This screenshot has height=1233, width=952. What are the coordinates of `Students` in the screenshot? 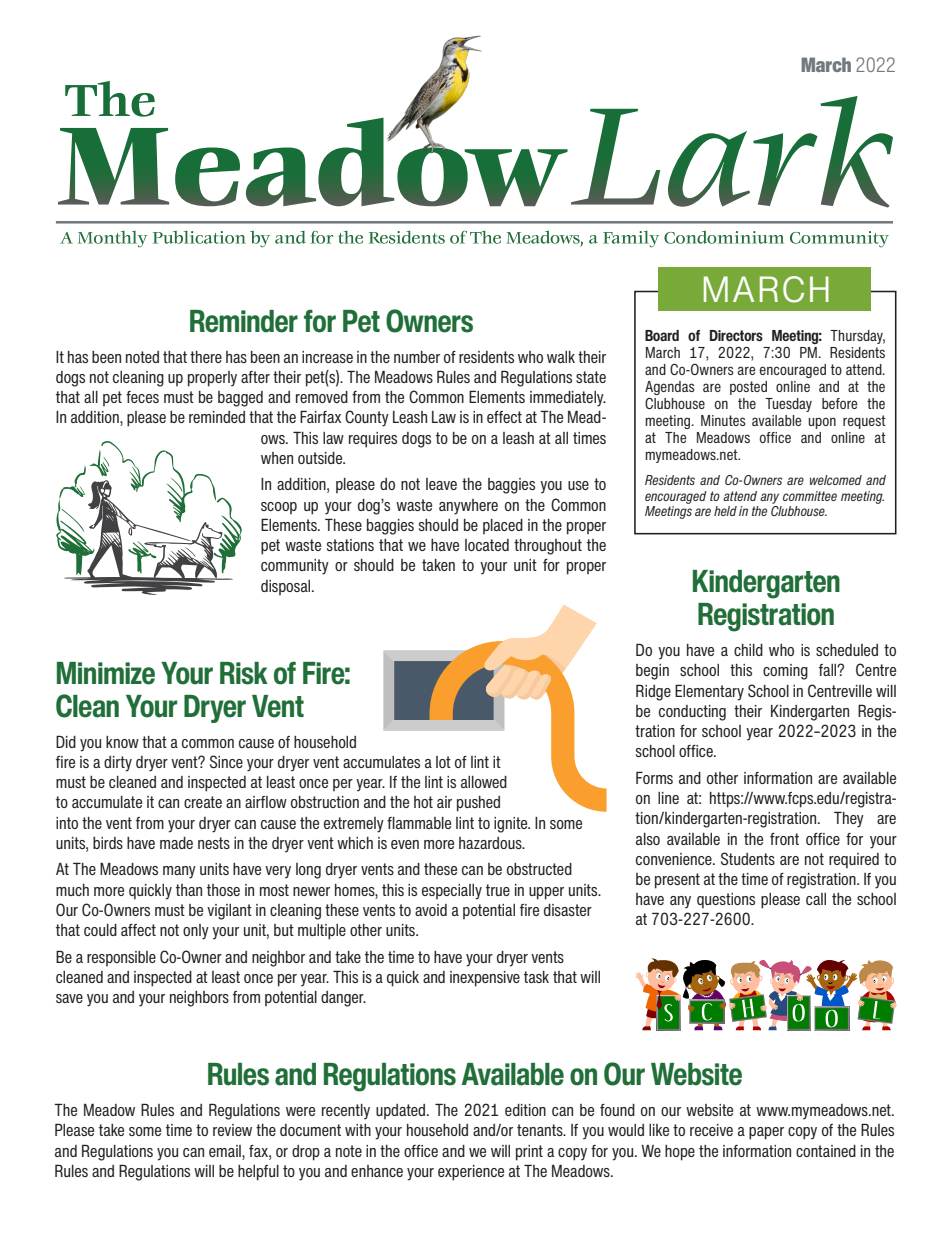 It's located at (748, 858).
